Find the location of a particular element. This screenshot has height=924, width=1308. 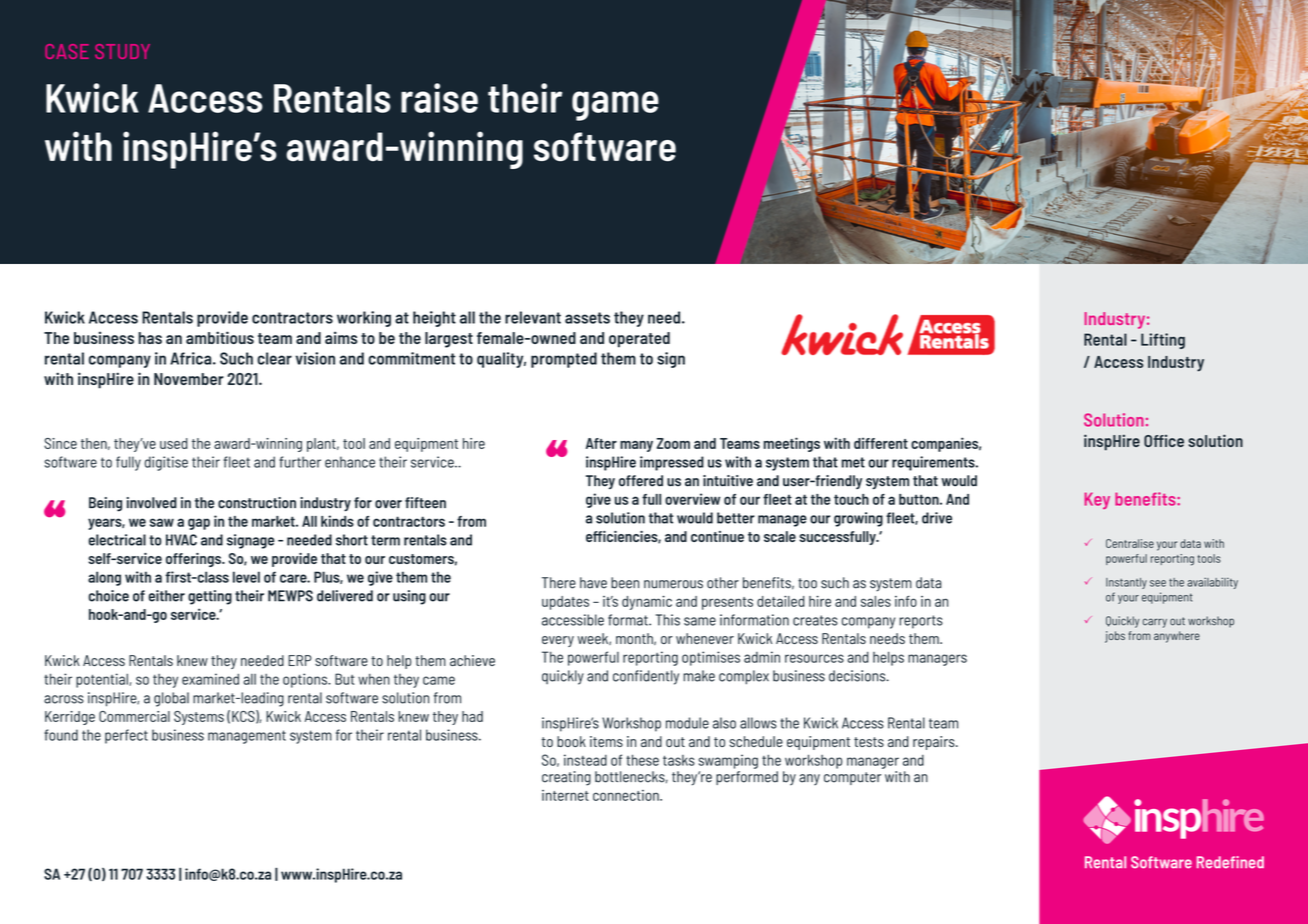

jobs is located at coordinates (1115, 637).
